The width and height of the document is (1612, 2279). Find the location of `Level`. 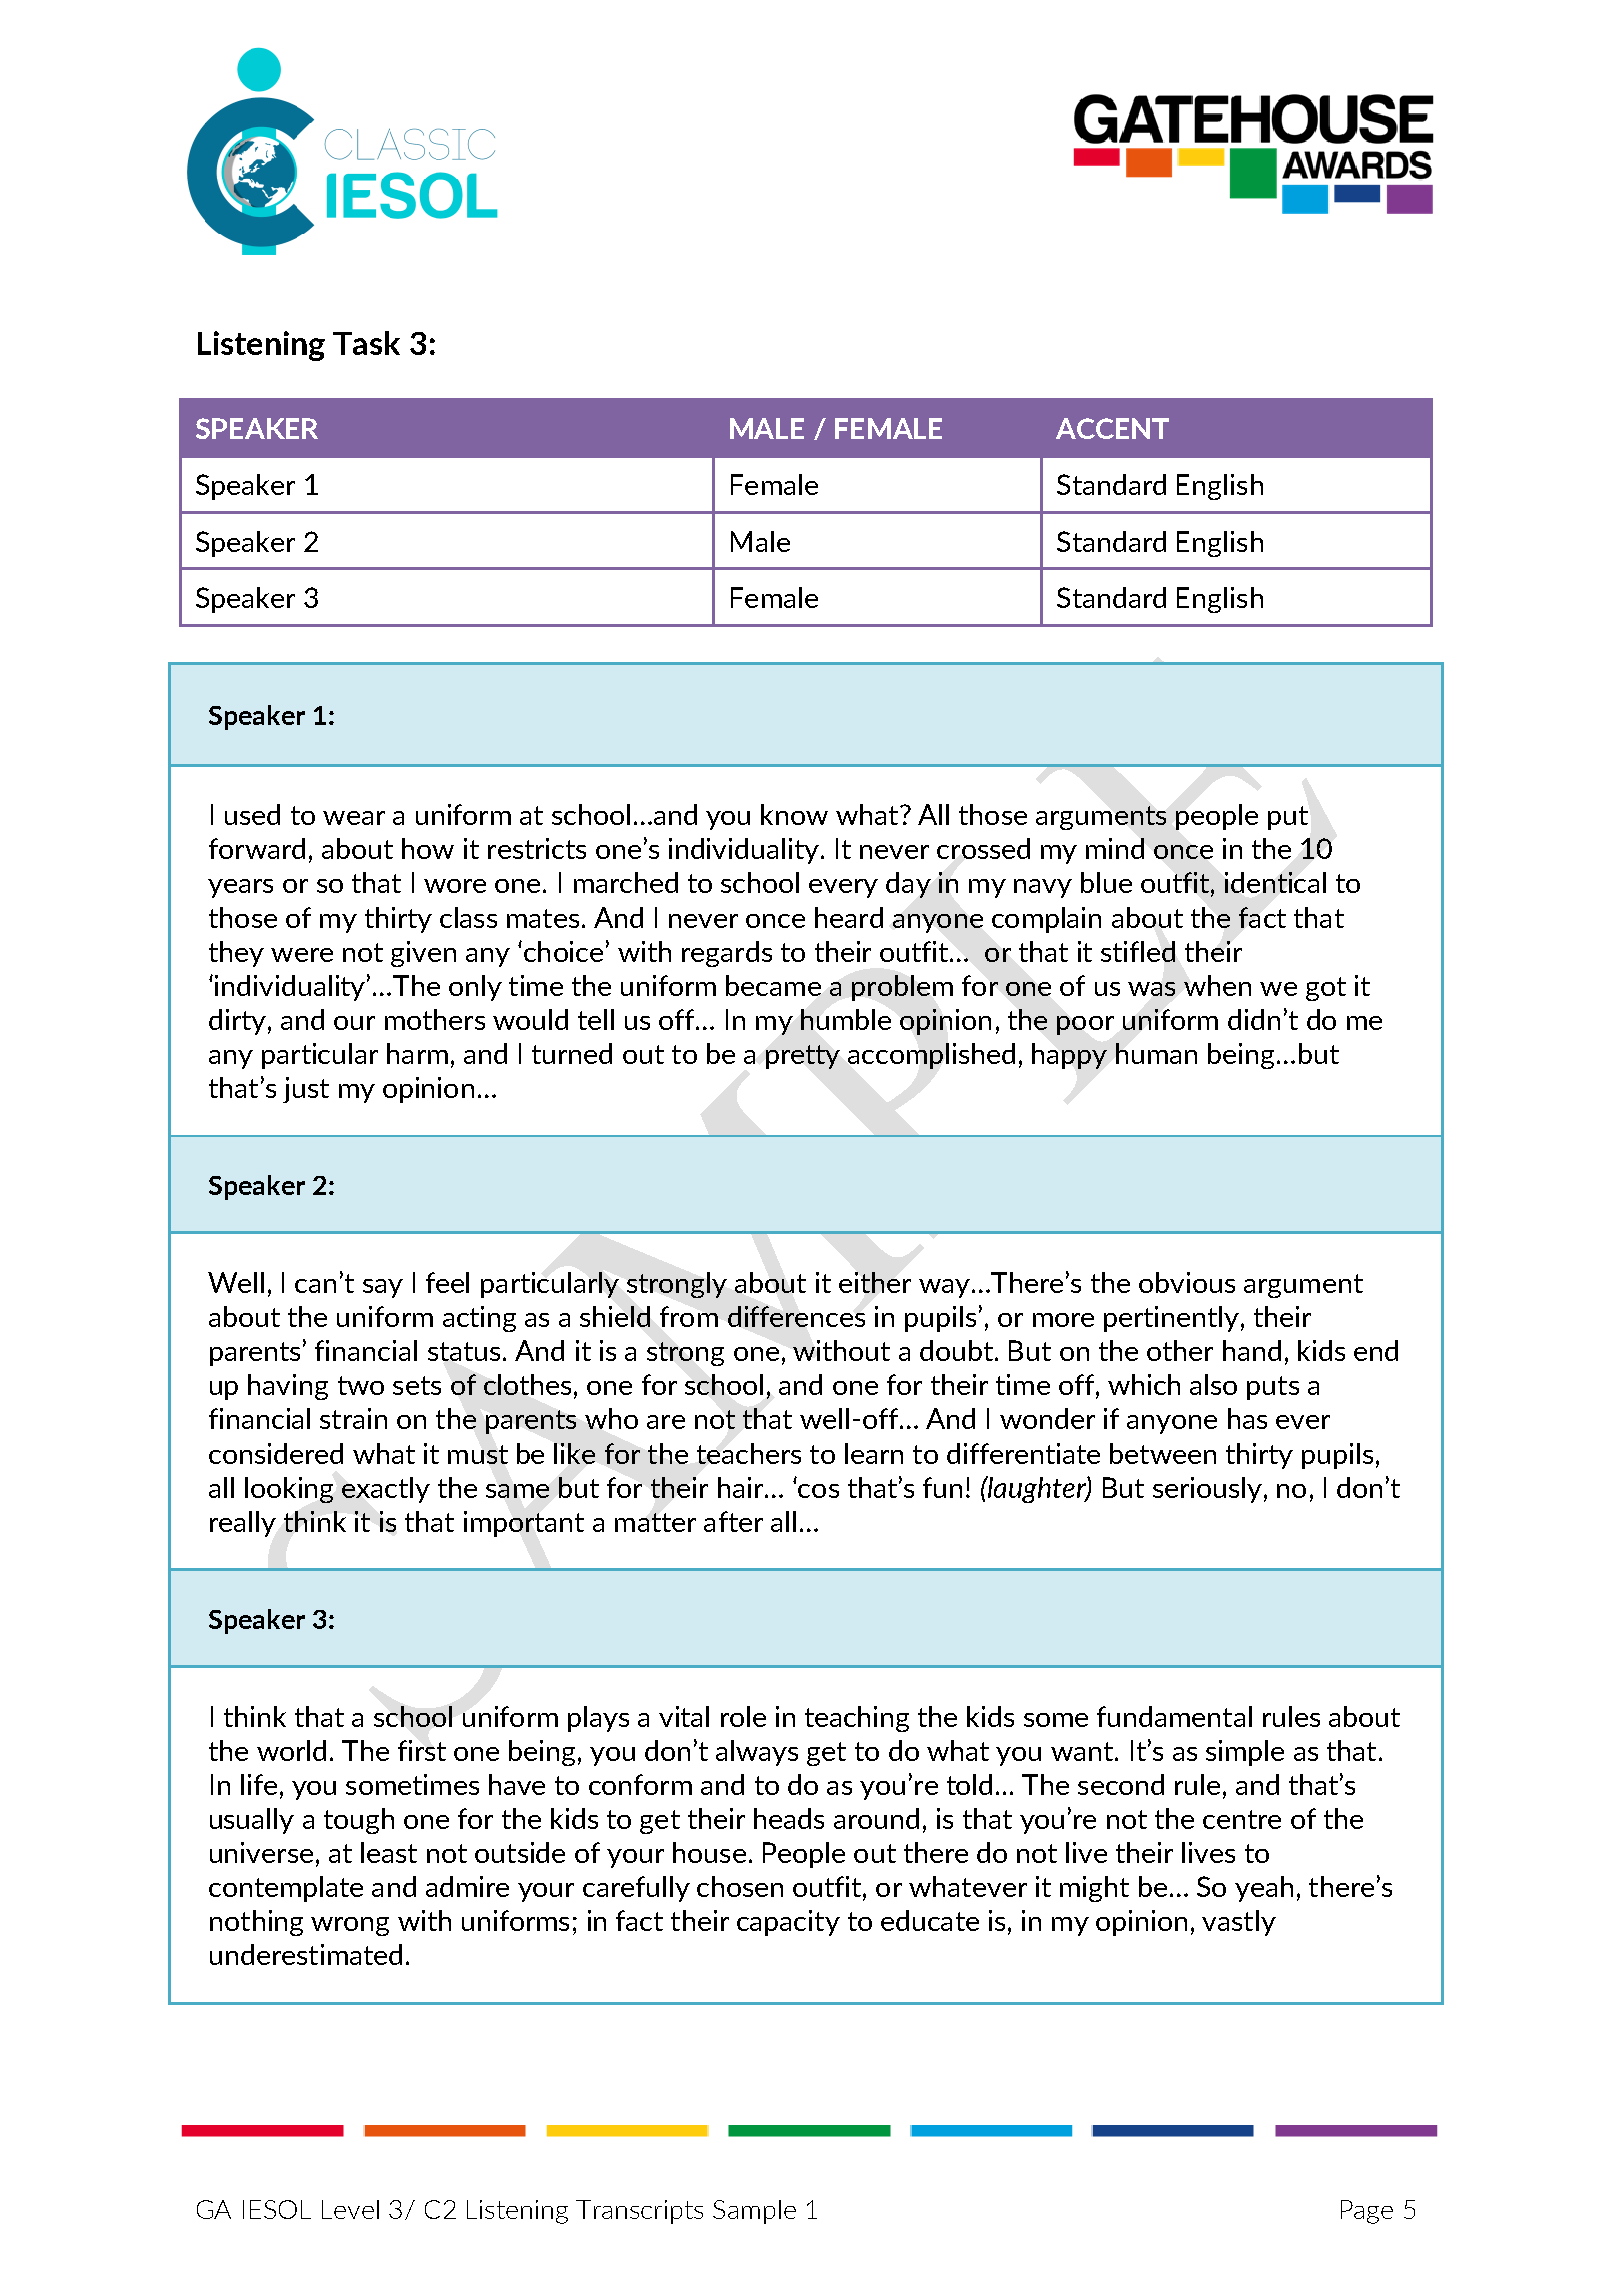

Level is located at coordinates (350, 2209).
